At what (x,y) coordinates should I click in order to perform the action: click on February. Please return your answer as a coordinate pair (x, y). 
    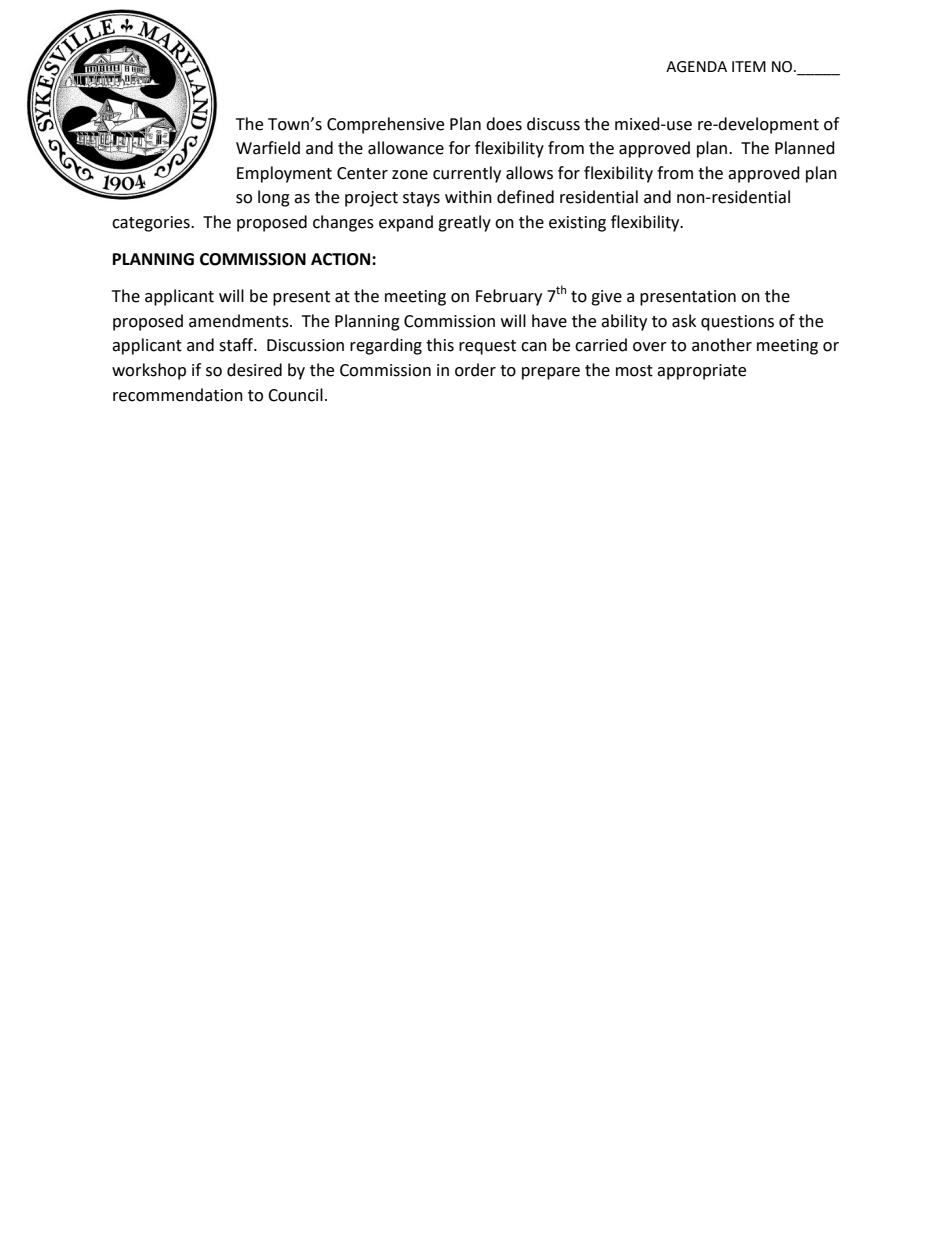
    Looking at the image, I should click on (509, 297).
